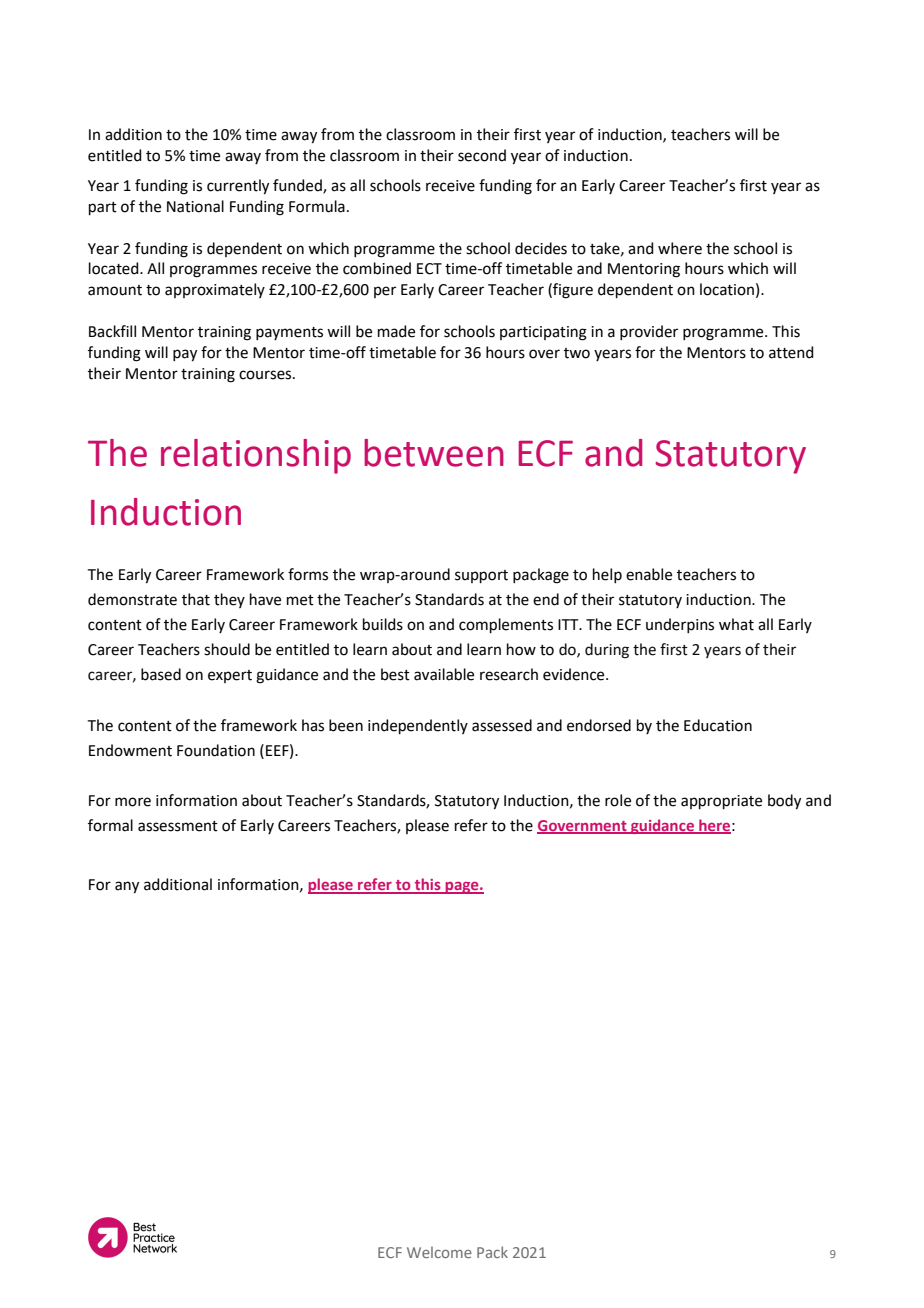 The image size is (924, 1308). Describe the element at coordinates (618, 800) in the screenshot. I see `role` at that location.
